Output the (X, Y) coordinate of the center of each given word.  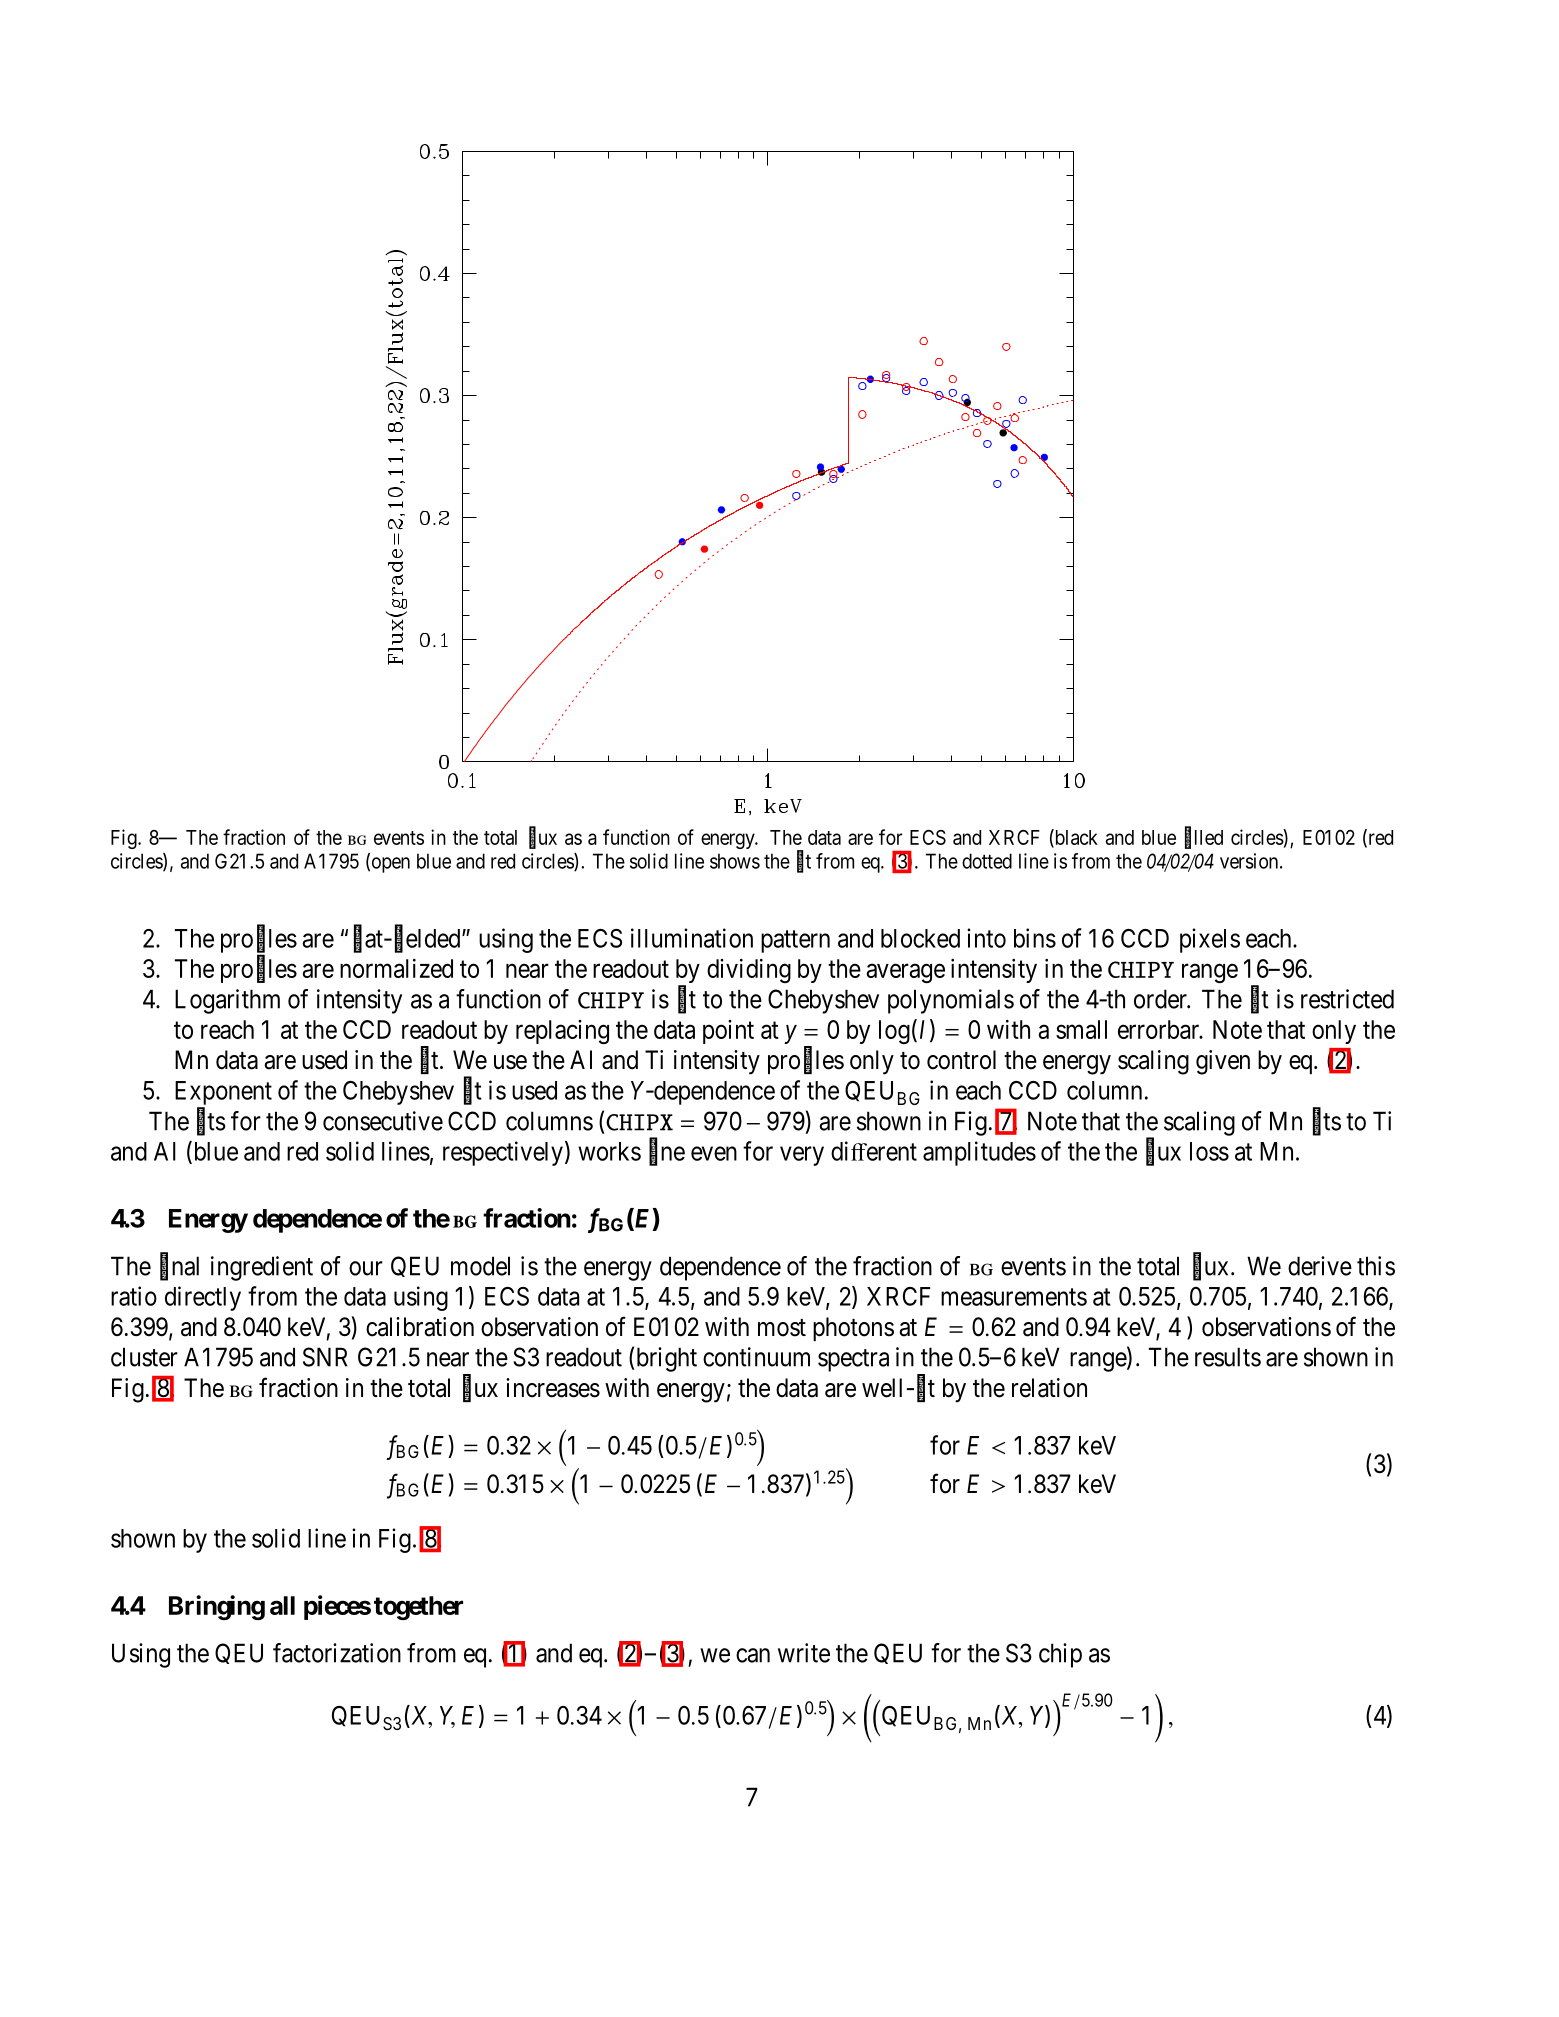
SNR (325, 1357)
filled (1204, 837)
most (782, 1328)
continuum (756, 1357)
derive (1320, 1266)
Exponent (223, 1094)
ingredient (262, 1268)
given (1223, 1062)
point (728, 1032)
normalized (396, 968)
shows (735, 861)
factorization (337, 1653)
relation (1049, 1388)
